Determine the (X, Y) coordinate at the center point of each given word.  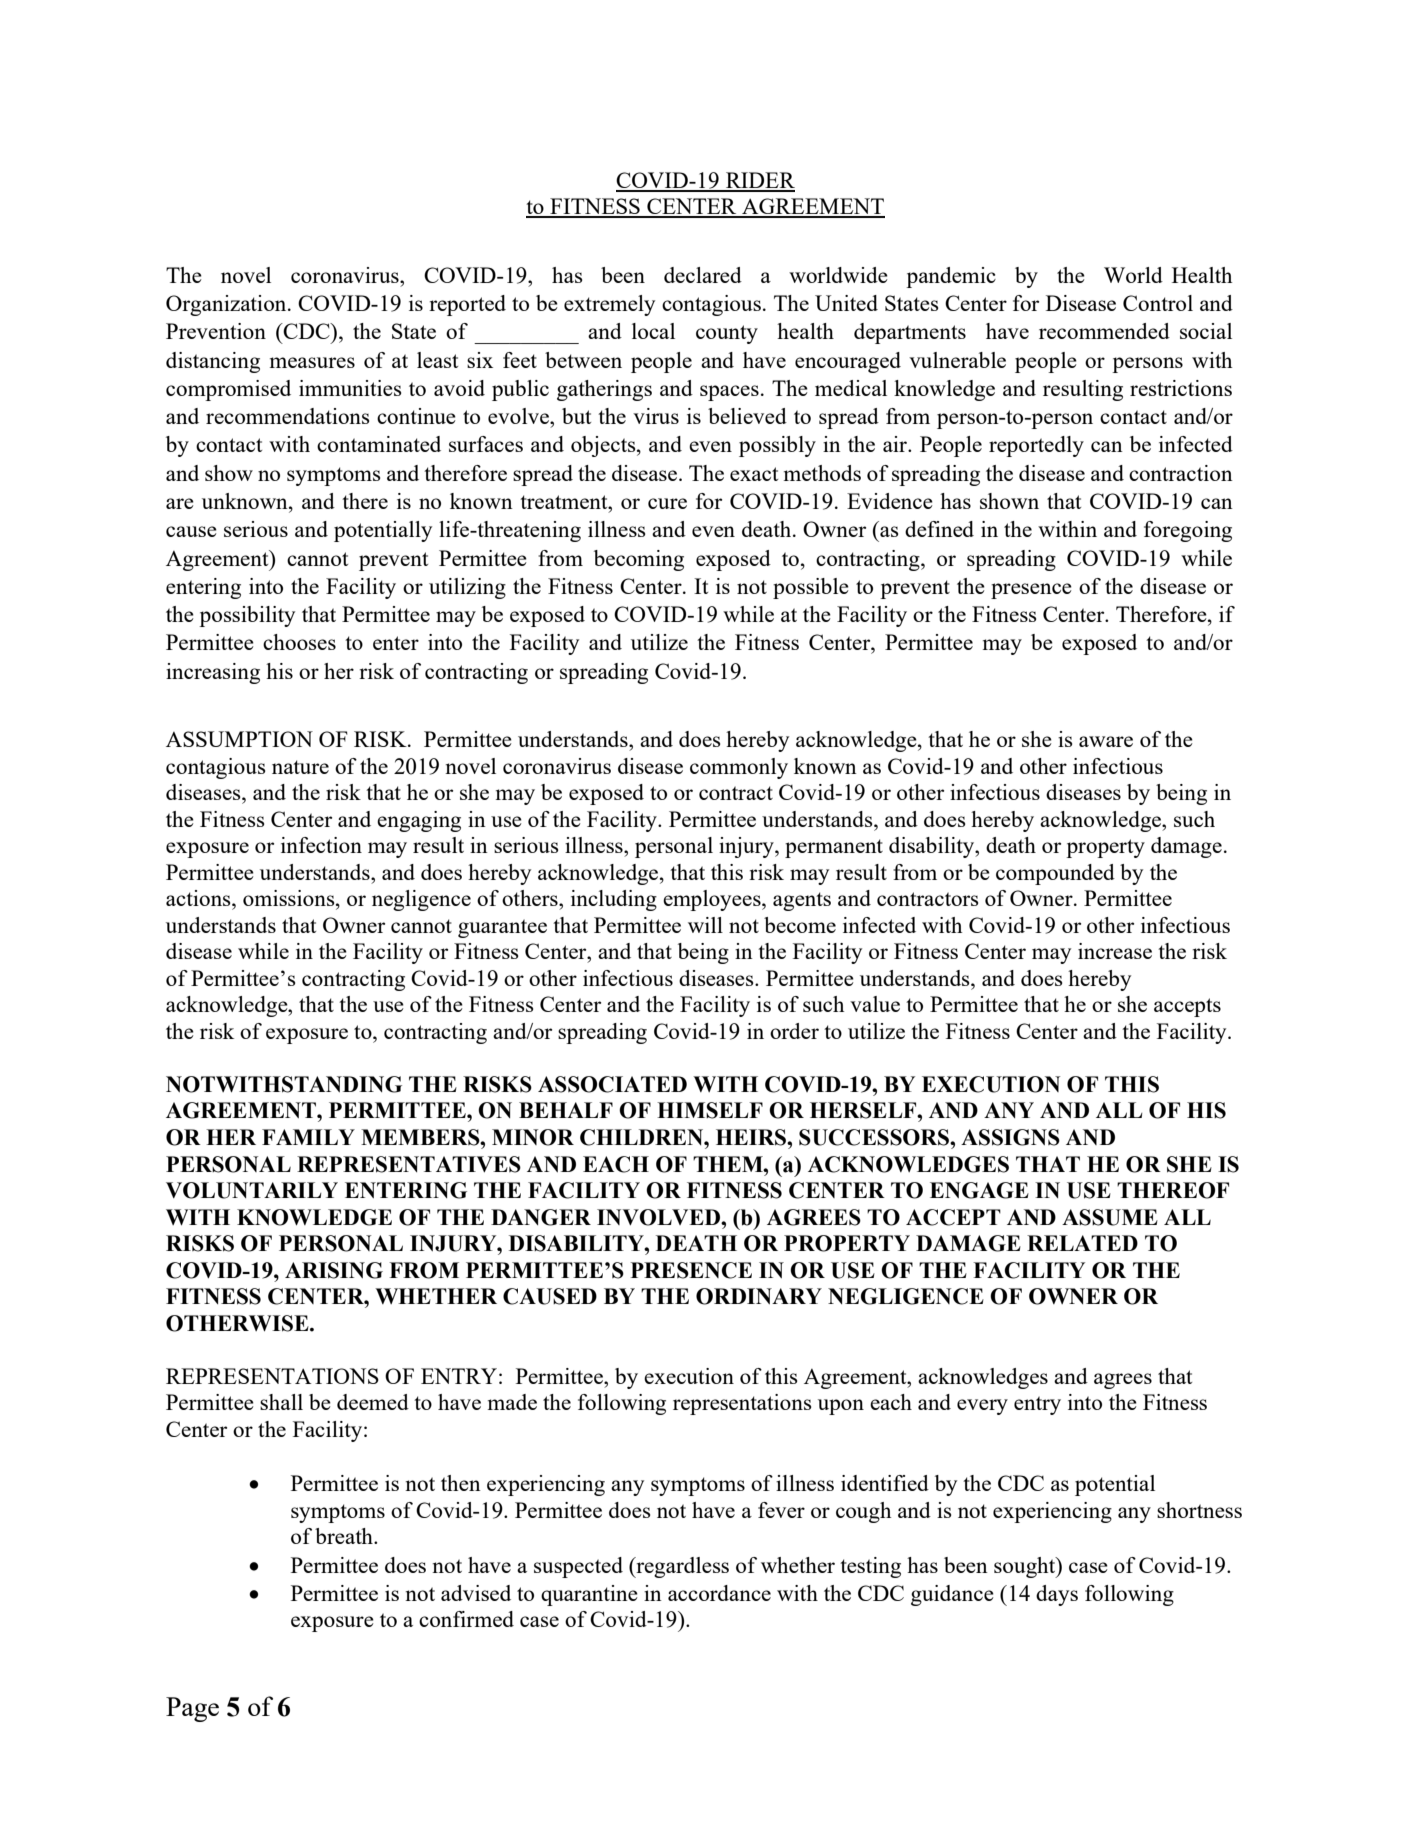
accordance (719, 1593)
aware (1106, 741)
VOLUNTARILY (252, 1190)
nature (300, 767)
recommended (1104, 331)
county (727, 334)
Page (192, 1709)
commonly (739, 768)
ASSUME (1110, 1217)
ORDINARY (759, 1296)
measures (312, 362)
